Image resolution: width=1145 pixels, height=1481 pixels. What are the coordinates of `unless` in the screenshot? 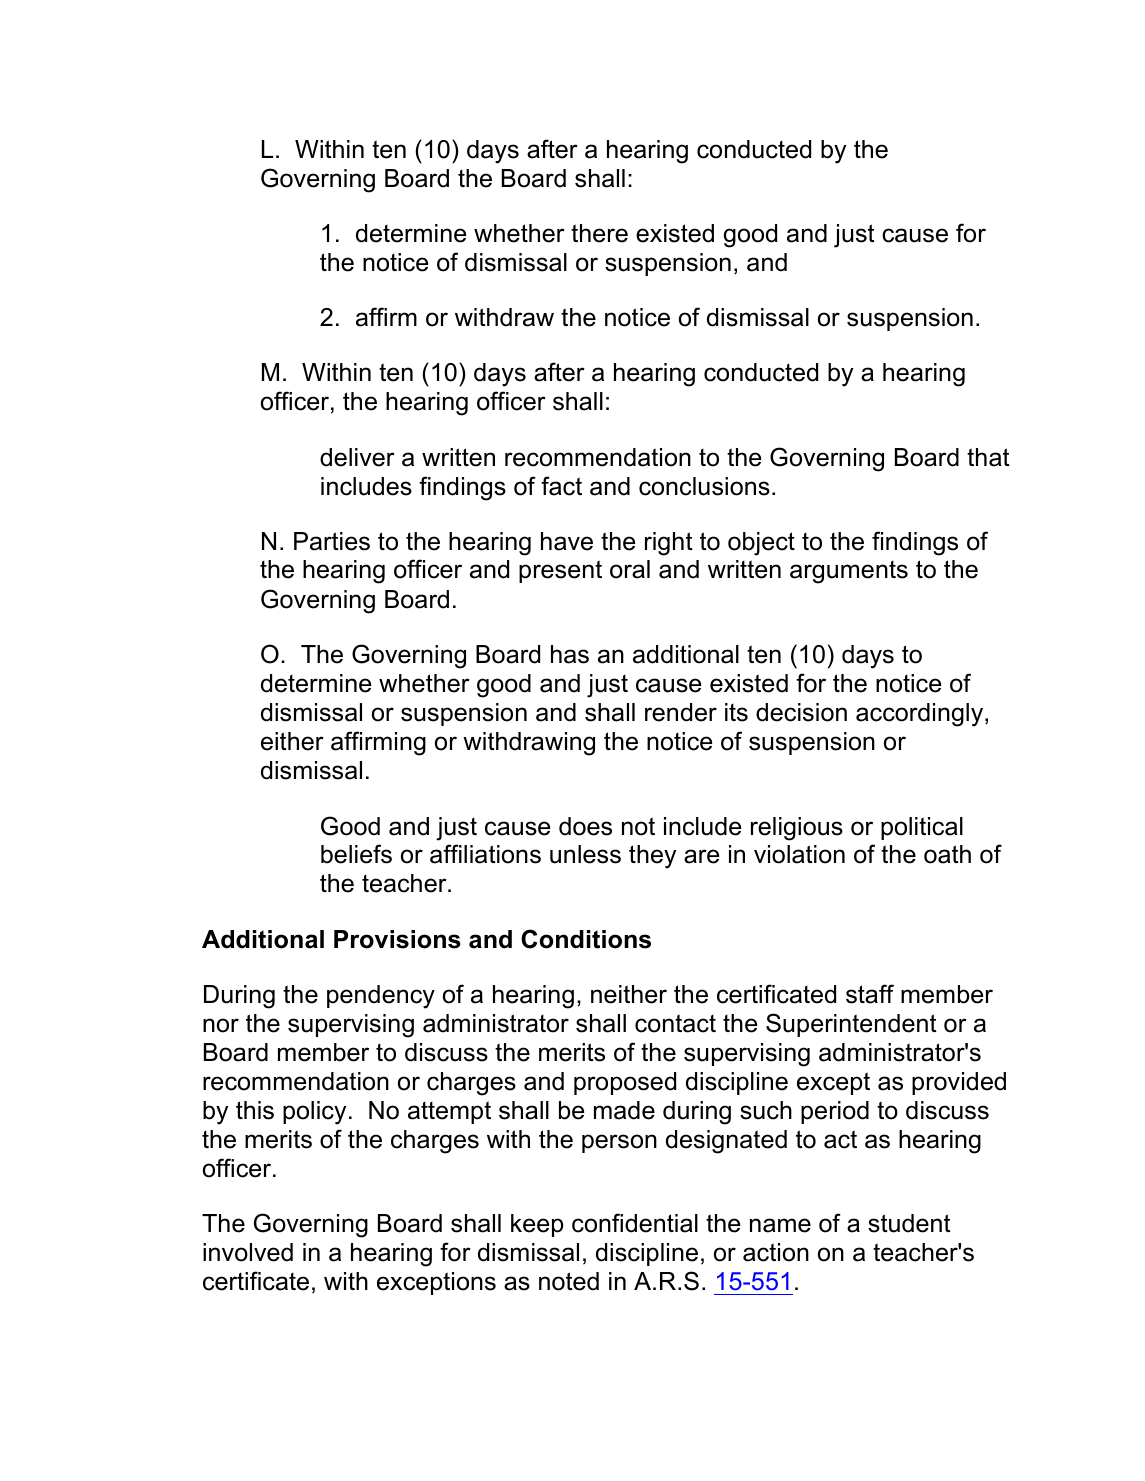 It's located at (585, 854).
